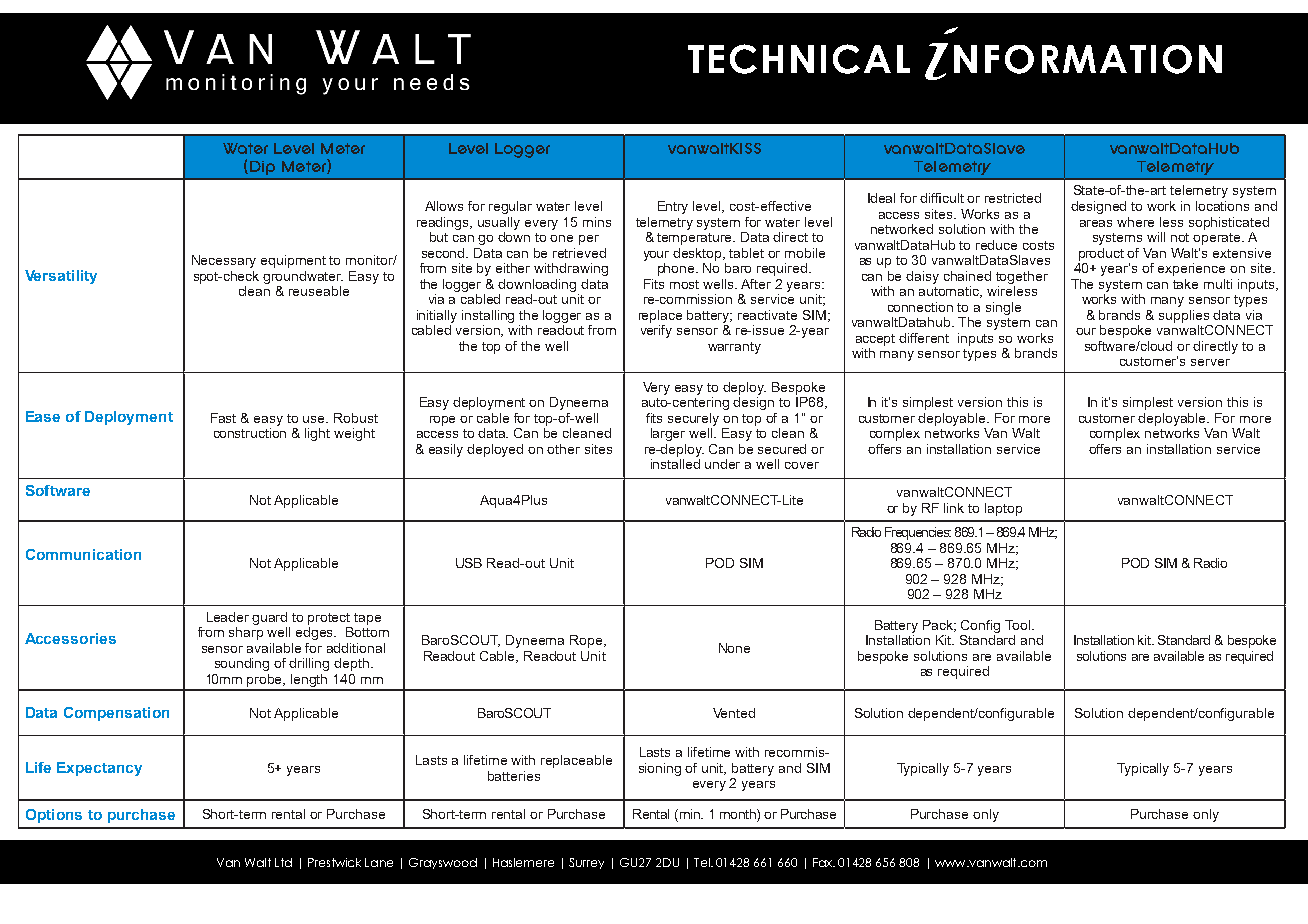 Image resolution: width=1308 pixels, height=924 pixels. I want to click on Communication, so click(83, 554).
